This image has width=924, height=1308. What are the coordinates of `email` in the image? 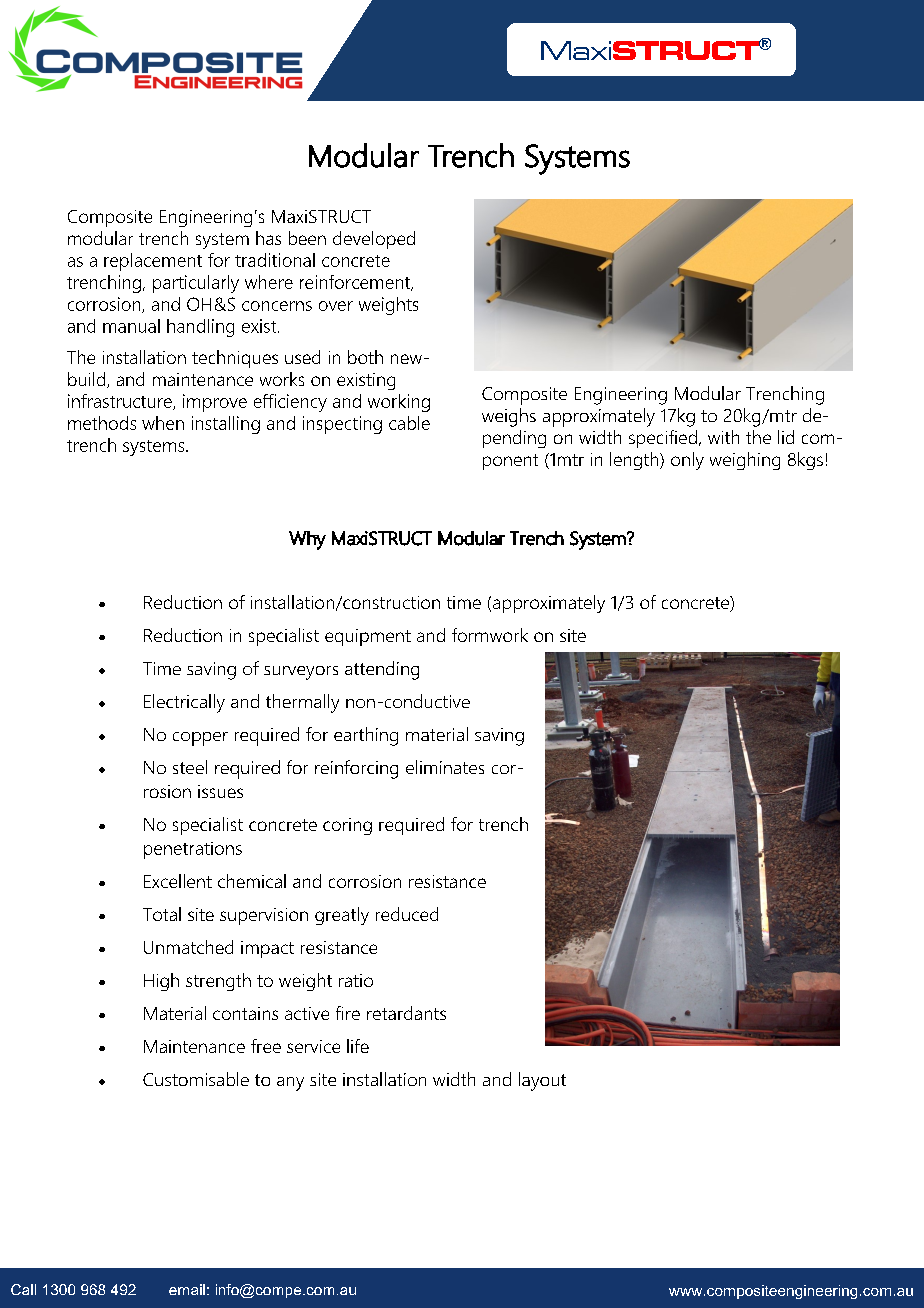 It's located at (187, 1289).
